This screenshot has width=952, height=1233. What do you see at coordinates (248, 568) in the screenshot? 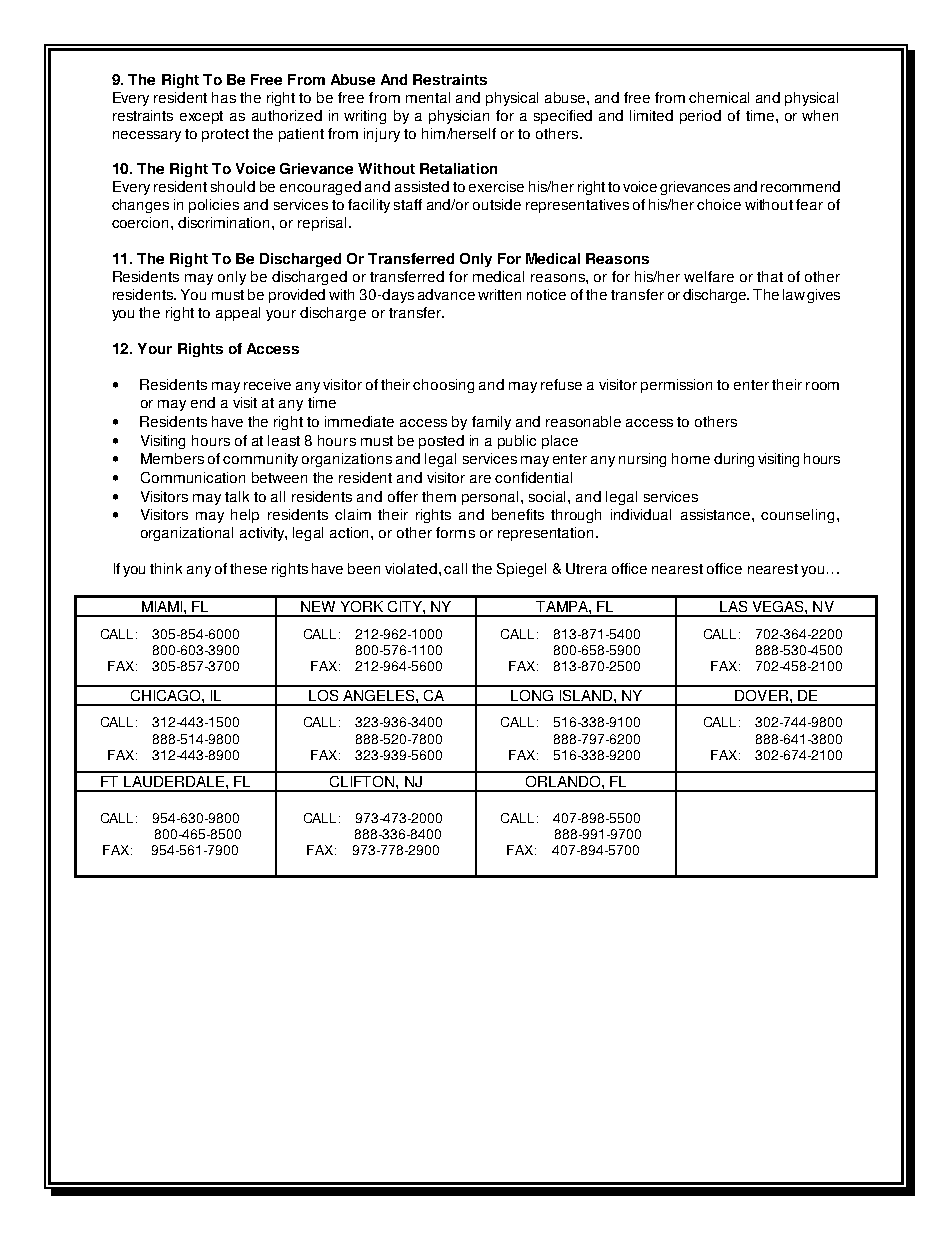
I see `these` at bounding box center [248, 568].
